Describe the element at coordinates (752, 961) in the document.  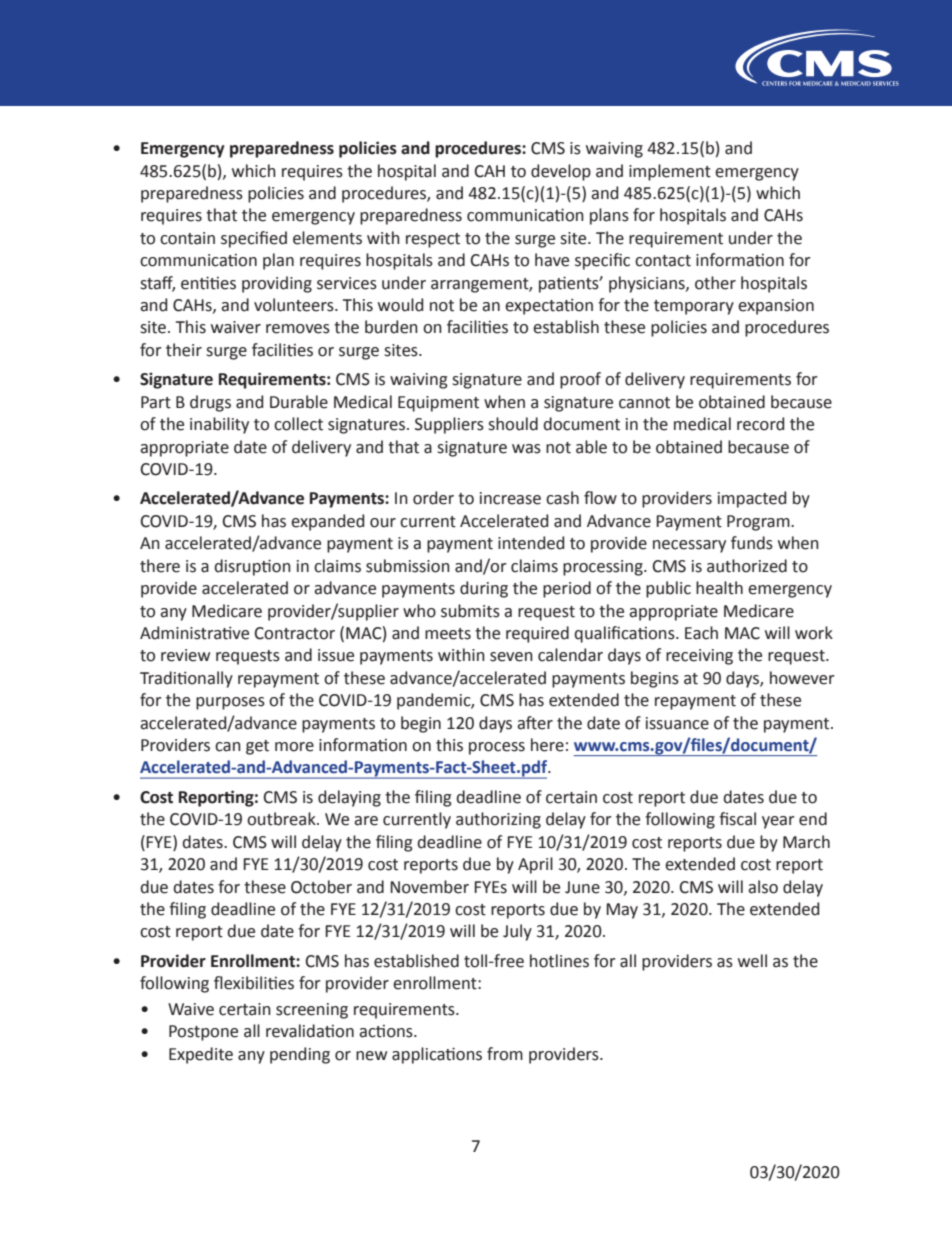
I see `well` at that location.
